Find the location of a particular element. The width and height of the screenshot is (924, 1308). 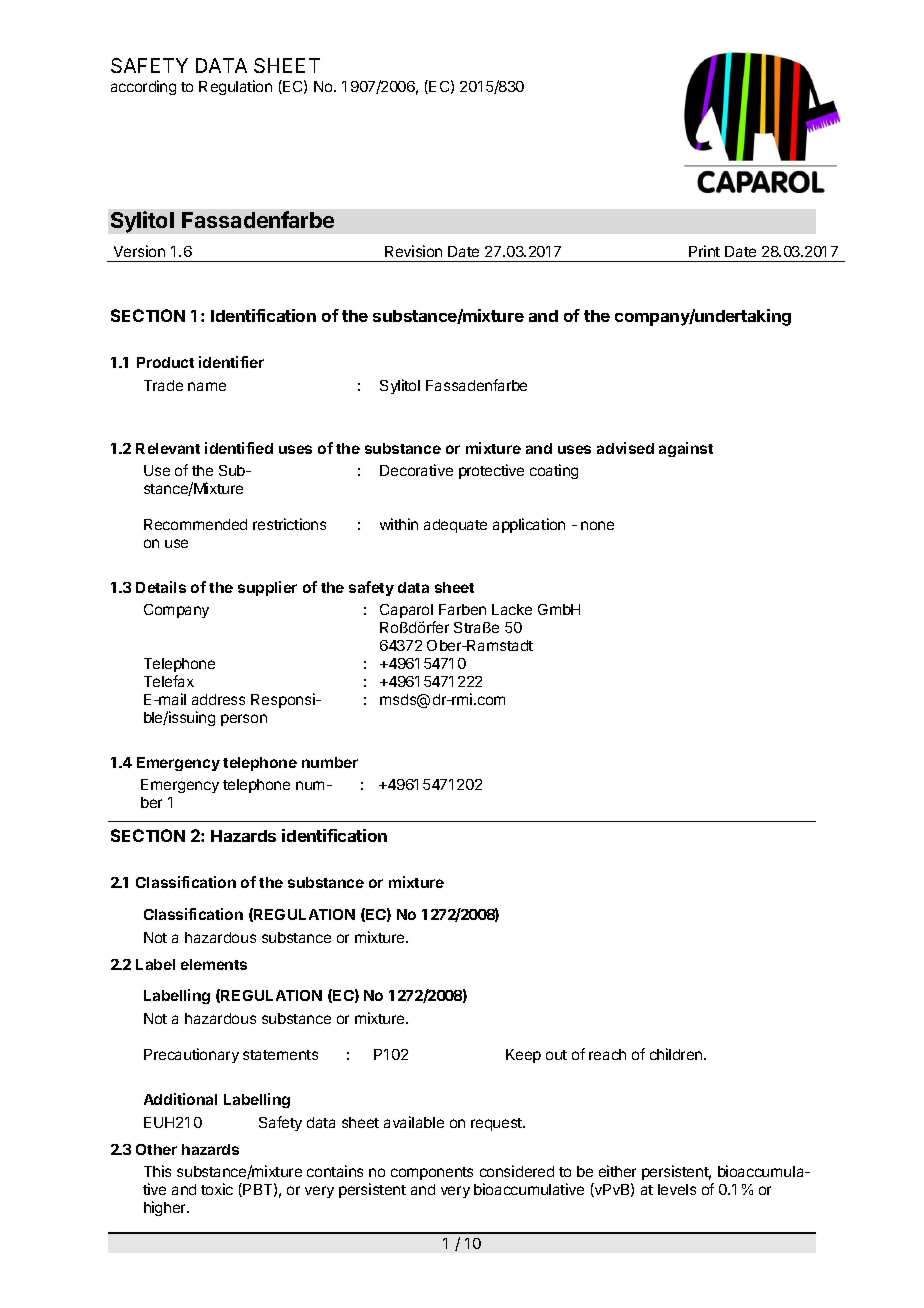

Print is located at coordinates (704, 251).
